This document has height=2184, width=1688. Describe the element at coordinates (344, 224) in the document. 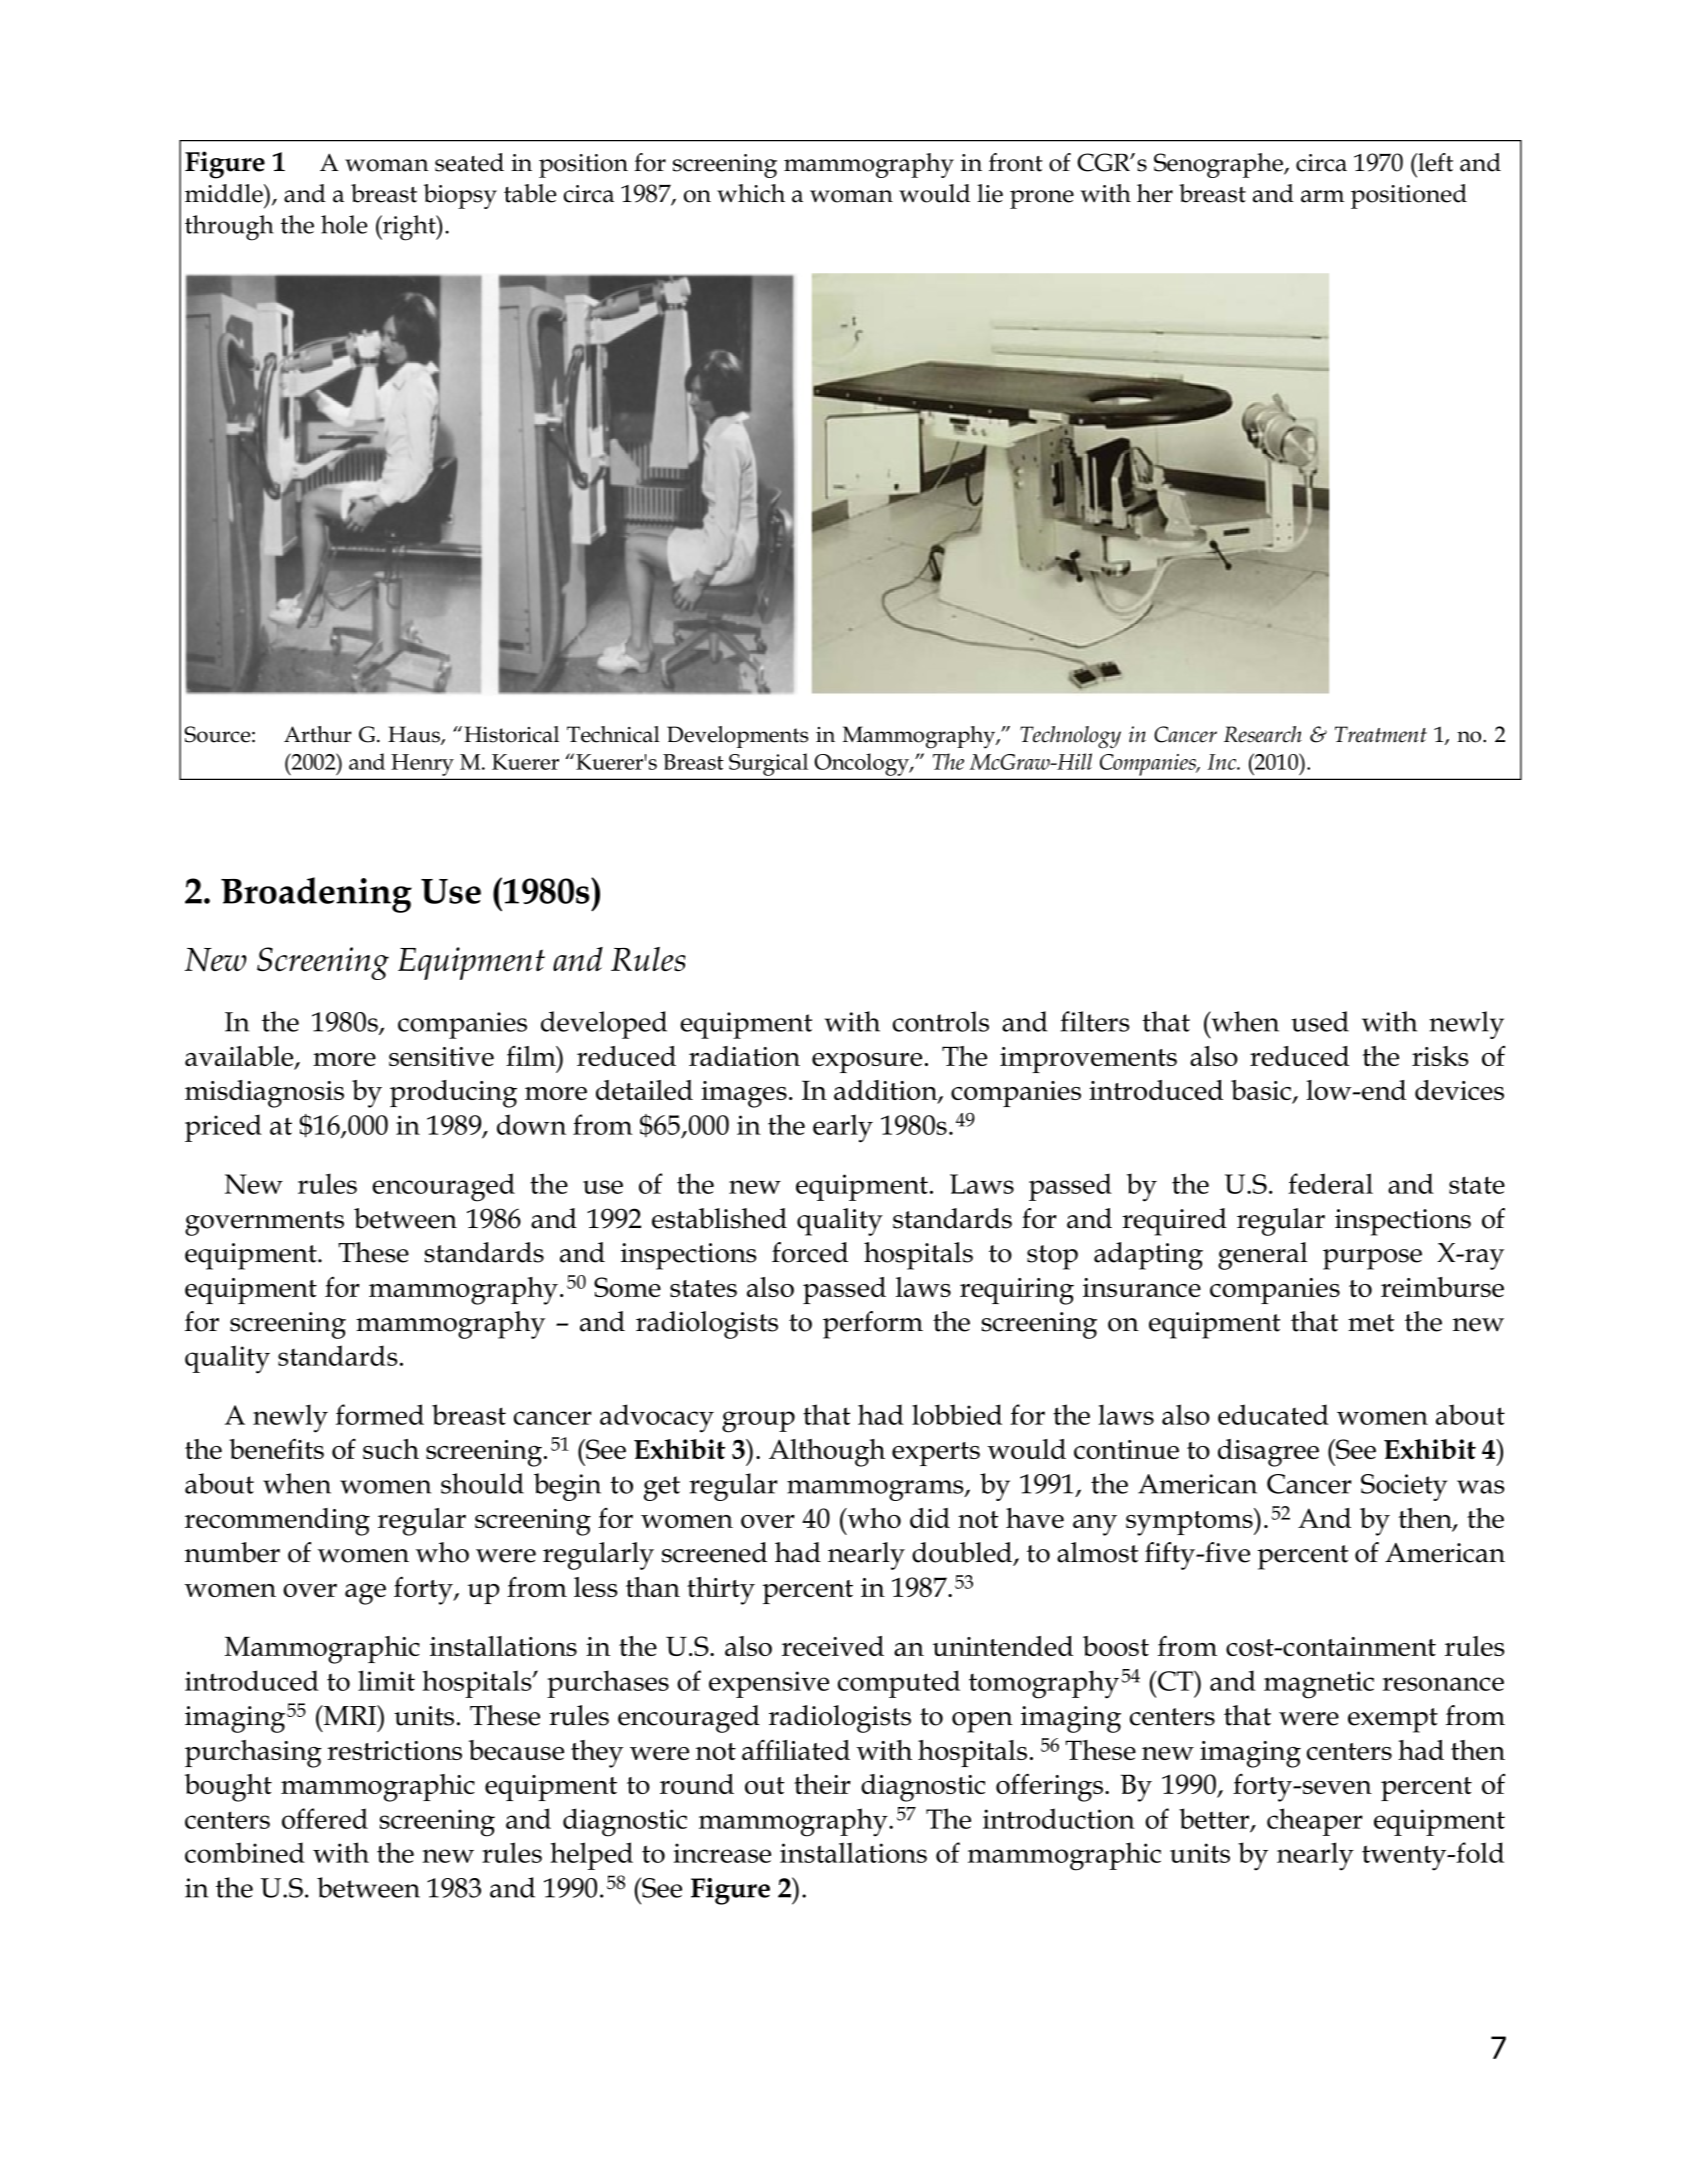

I see `hole` at that location.
